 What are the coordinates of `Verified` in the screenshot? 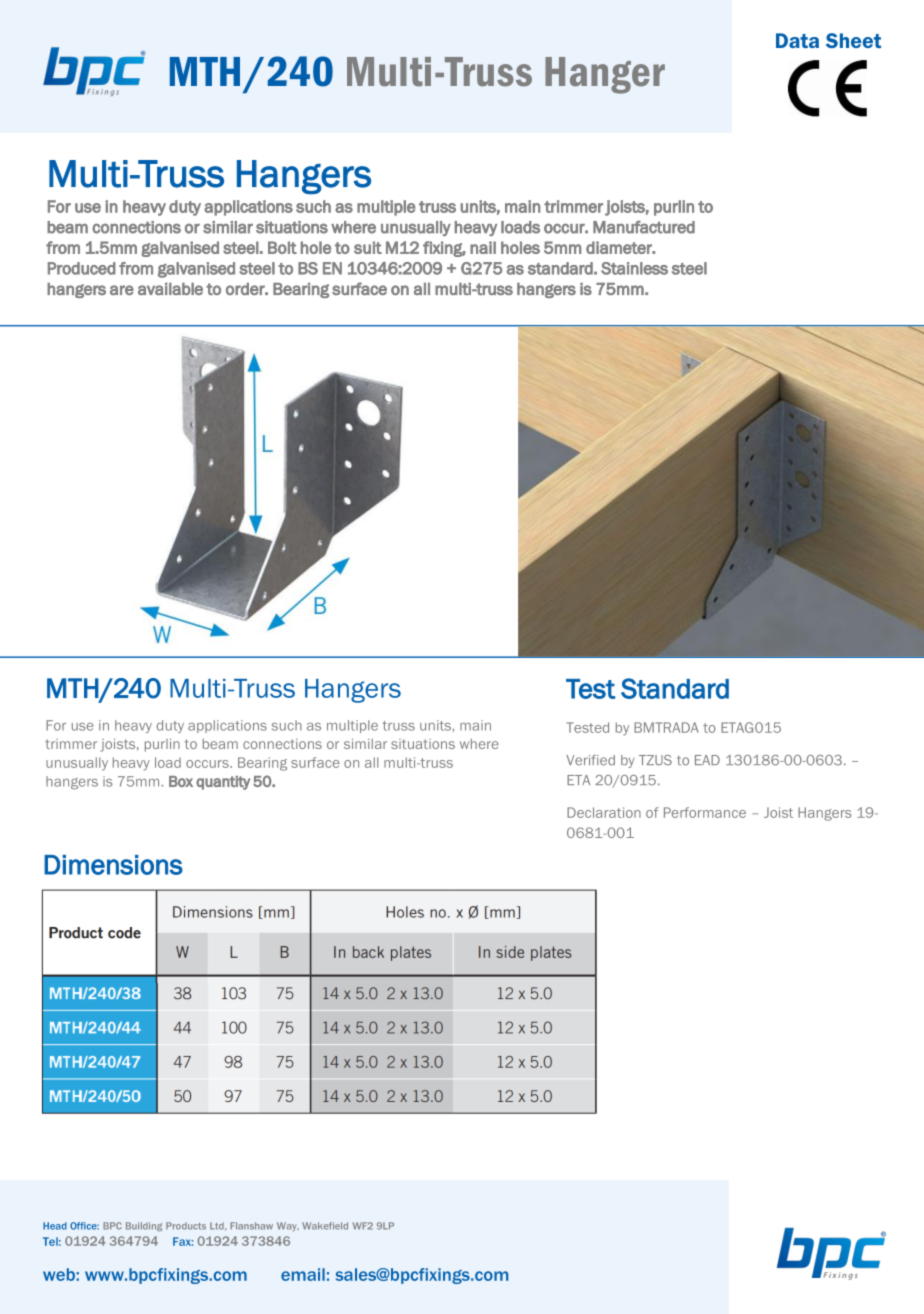 It's located at (590, 760).
